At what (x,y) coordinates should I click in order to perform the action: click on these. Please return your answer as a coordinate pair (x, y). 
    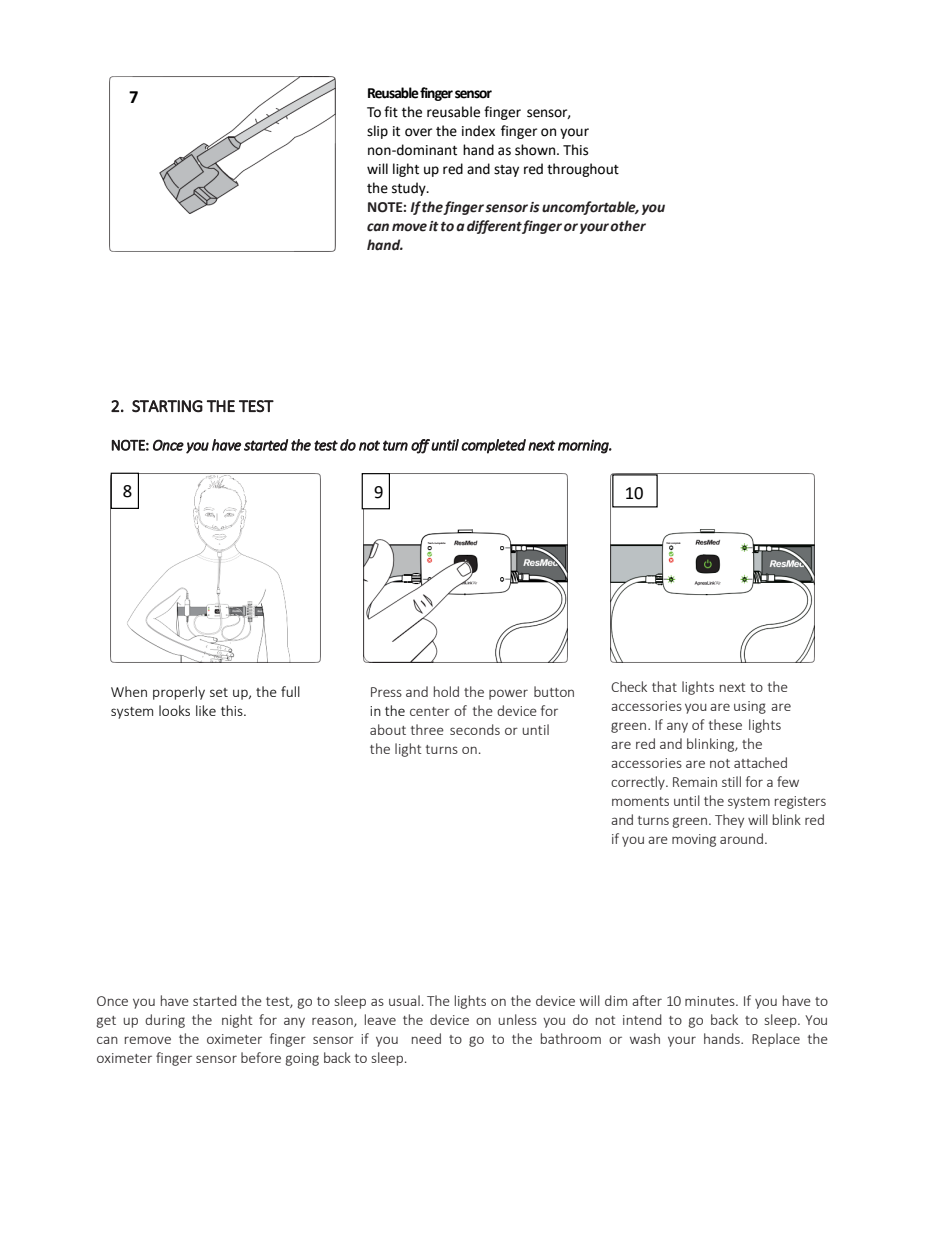
    Looking at the image, I should click on (725, 724).
